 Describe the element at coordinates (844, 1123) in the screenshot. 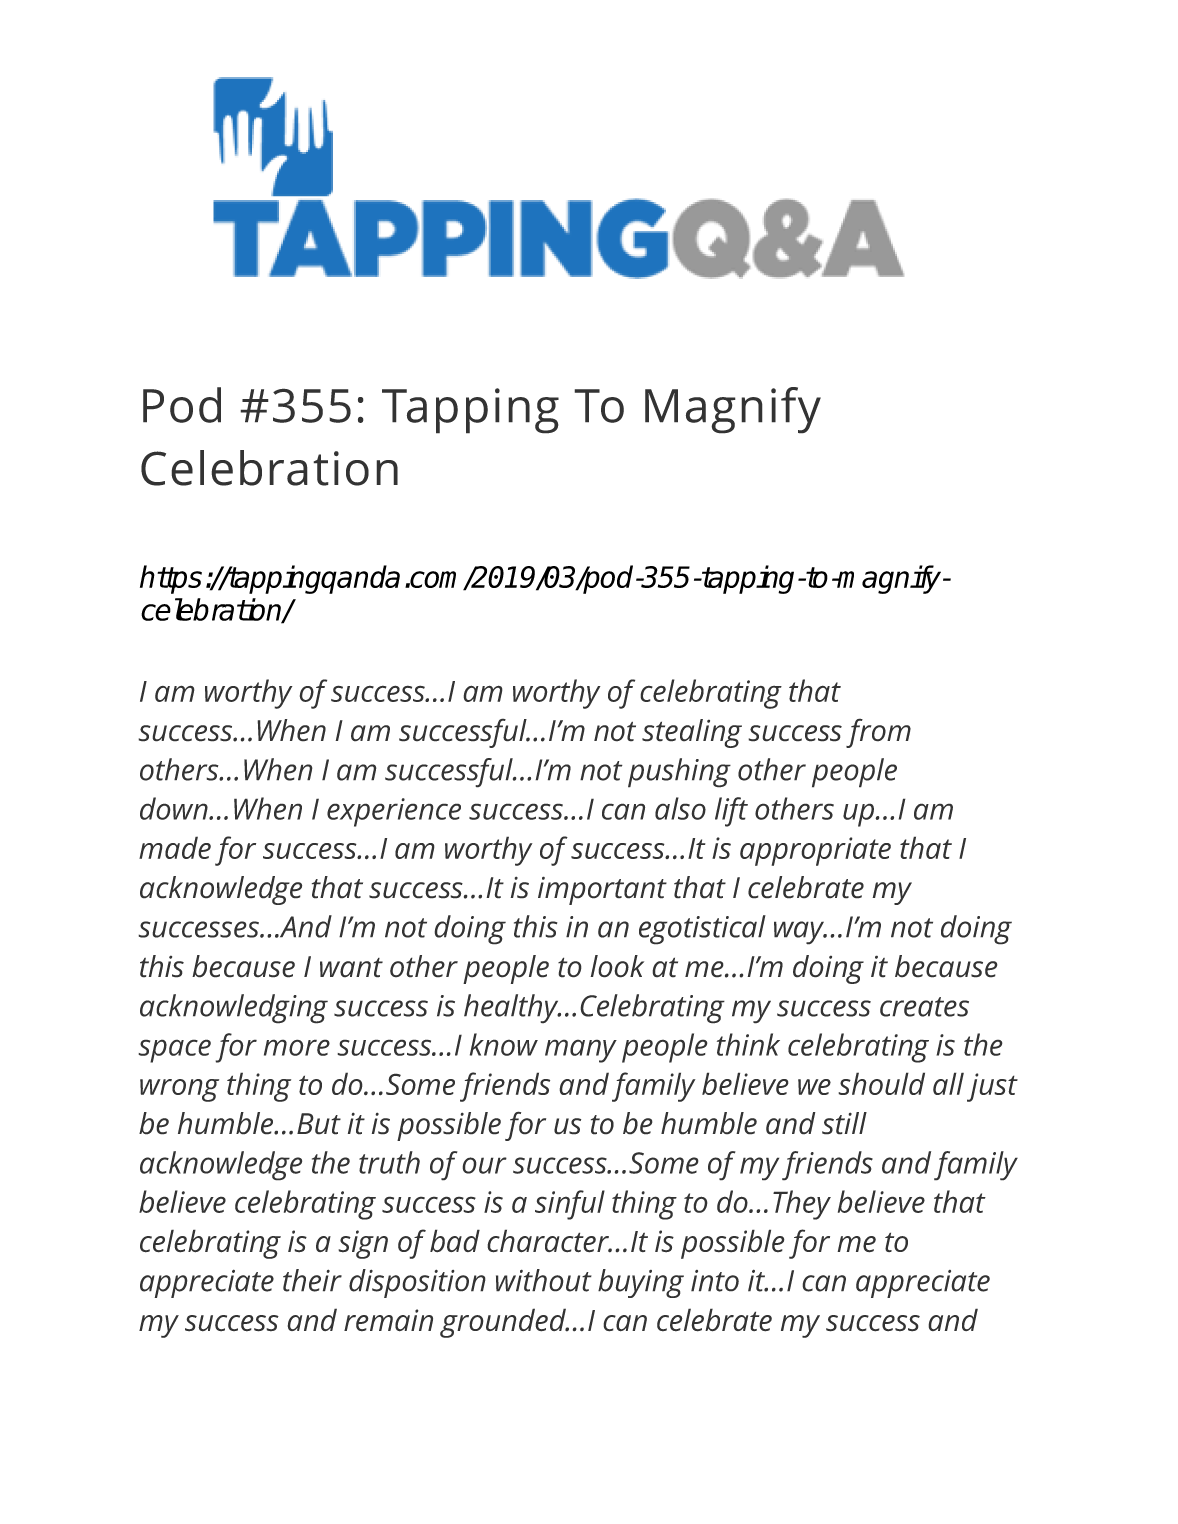

I see `still` at that location.
